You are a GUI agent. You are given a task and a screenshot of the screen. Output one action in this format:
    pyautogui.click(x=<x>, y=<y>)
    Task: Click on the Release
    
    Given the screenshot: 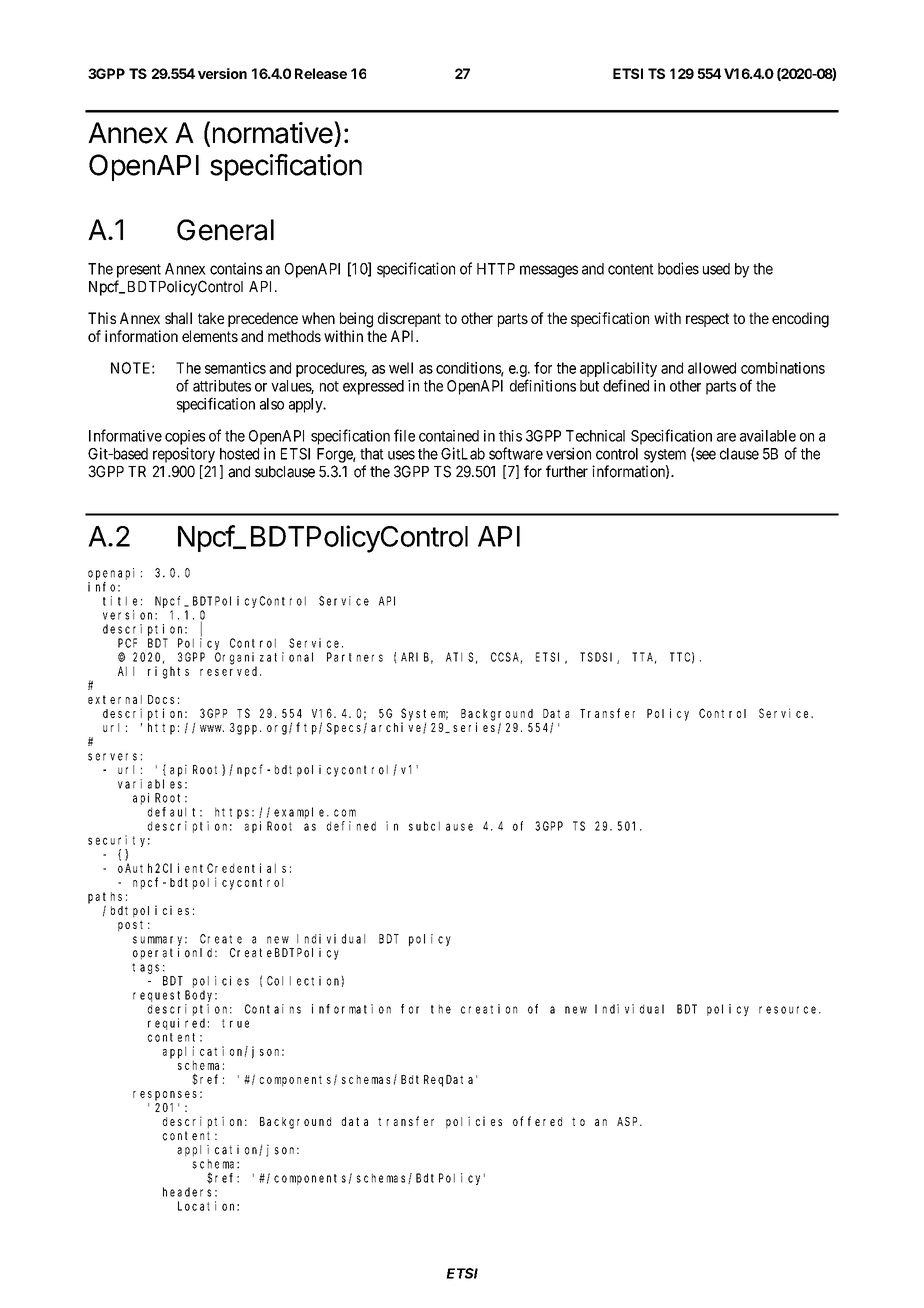 What is the action you would take?
    pyautogui.click(x=321, y=73)
